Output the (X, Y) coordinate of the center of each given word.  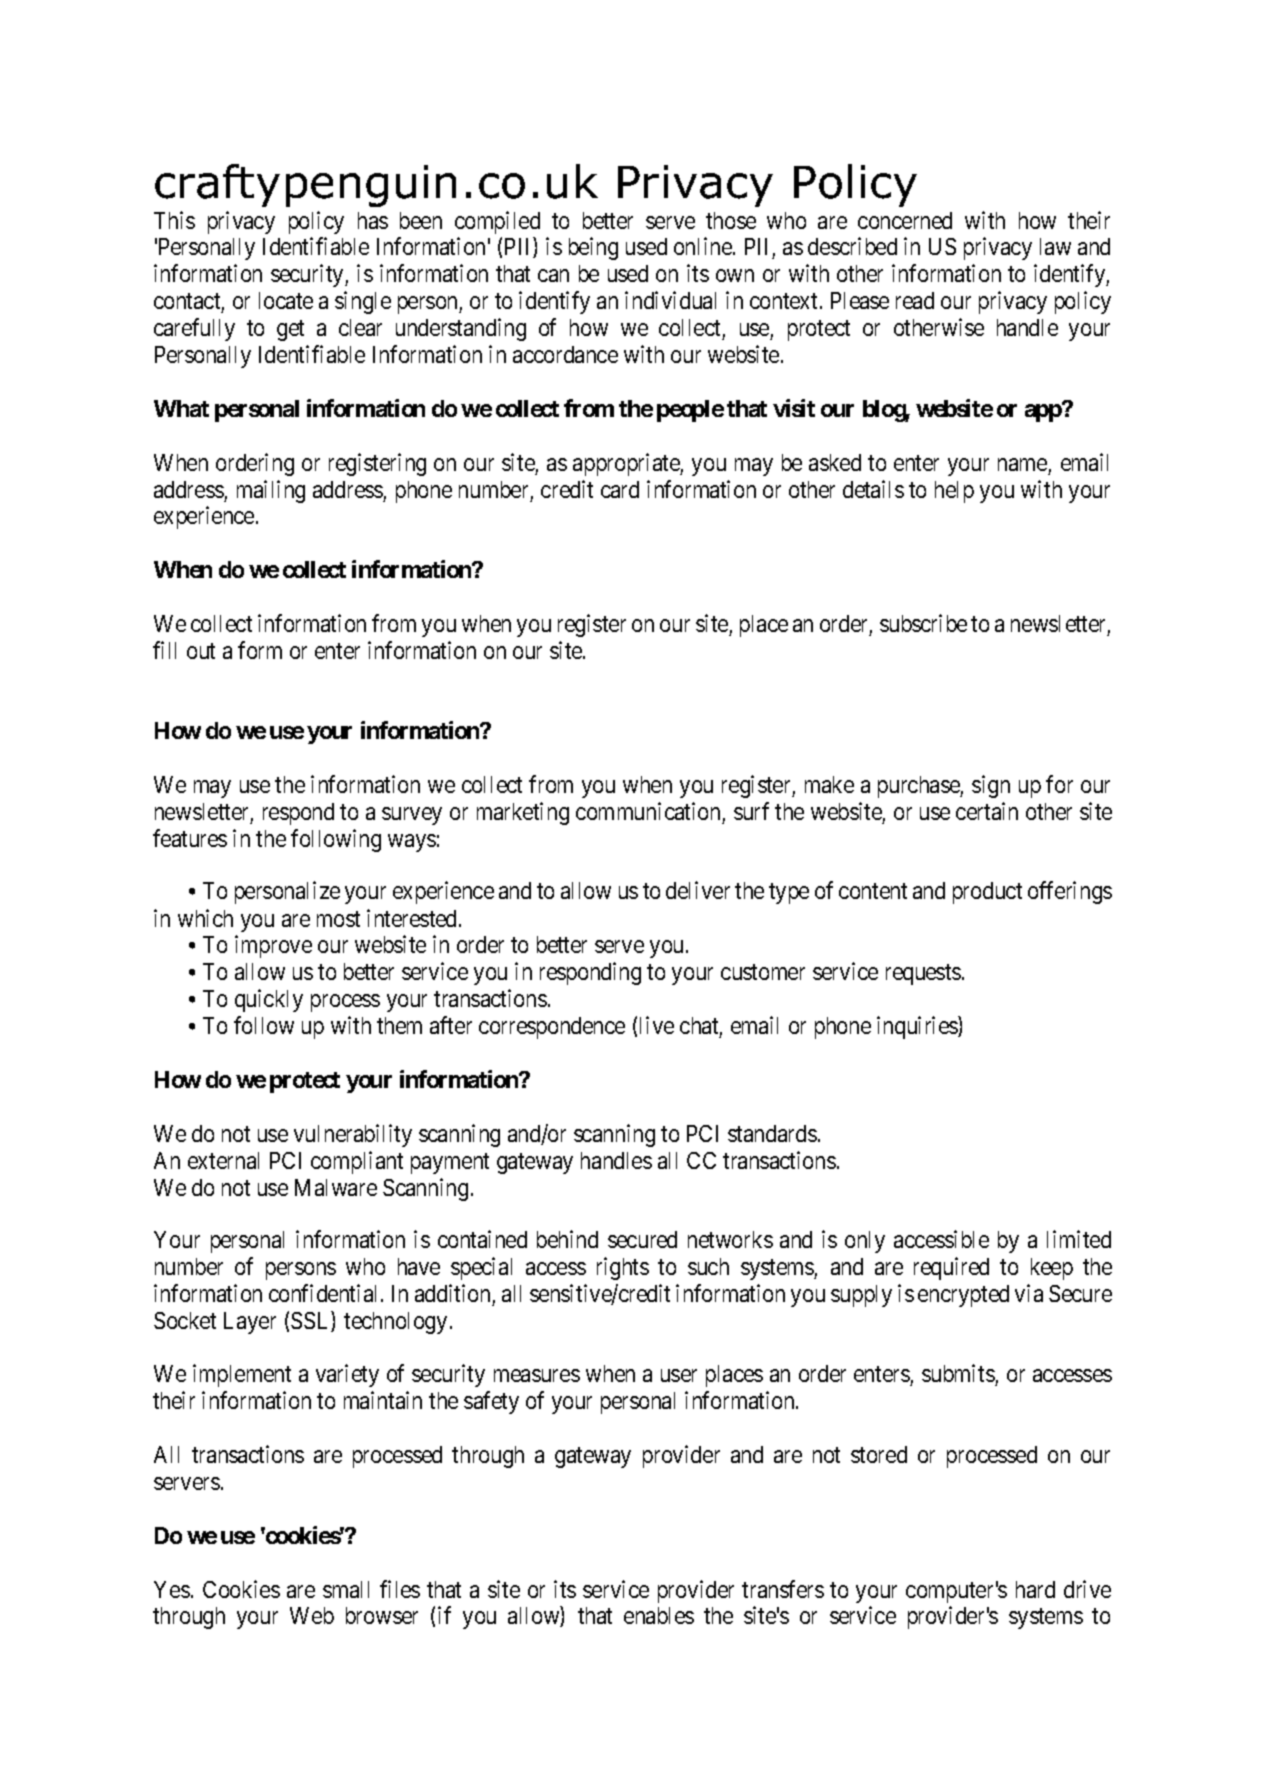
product (987, 893)
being (593, 248)
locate (286, 300)
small (346, 1589)
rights (623, 1268)
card (620, 489)
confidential (325, 1293)
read (915, 300)
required (951, 1268)
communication (649, 813)
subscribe (923, 623)
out (201, 651)
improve (273, 946)
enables (659, 1615)
